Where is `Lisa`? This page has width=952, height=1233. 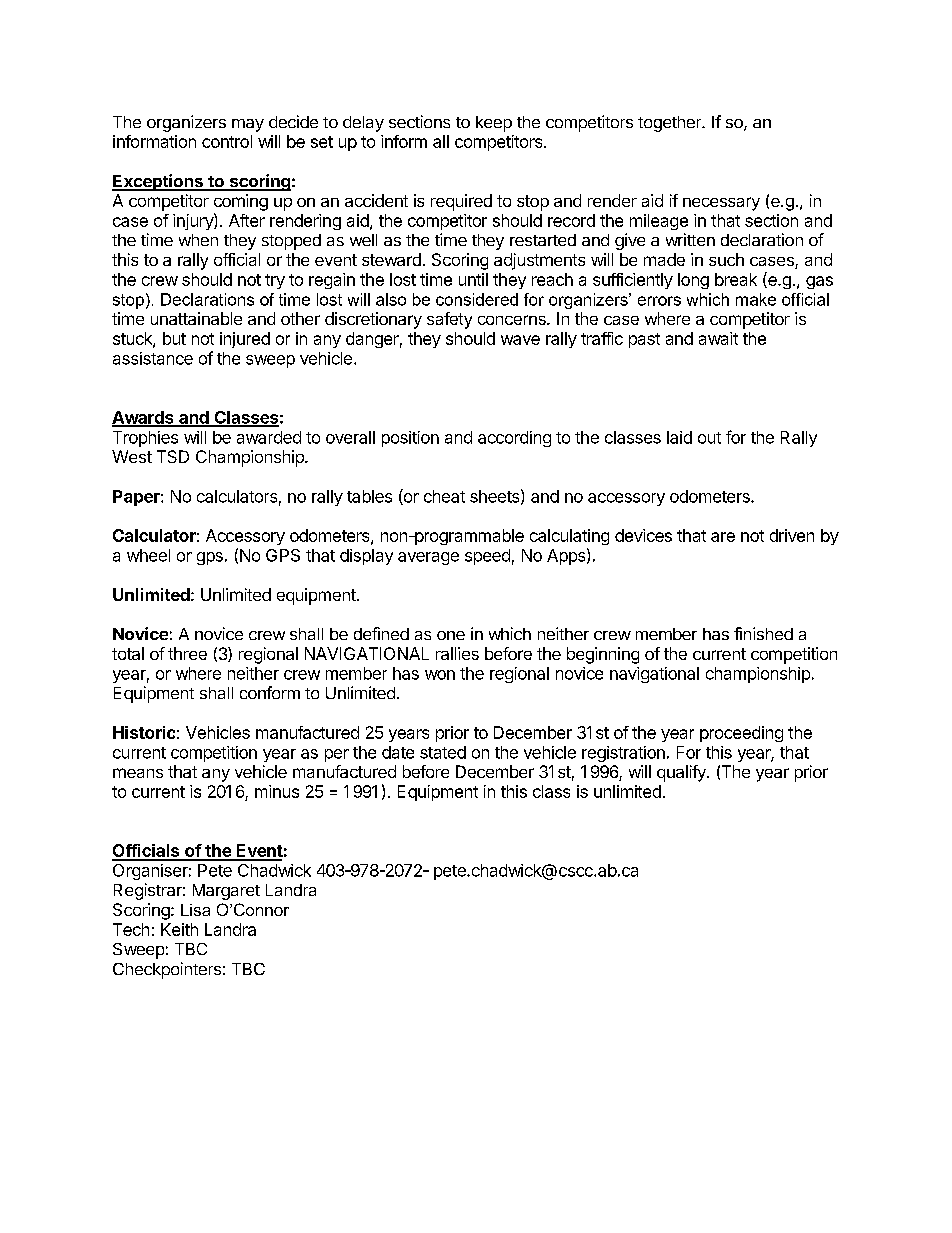
Lisa is located at coordinates (195, 910).
